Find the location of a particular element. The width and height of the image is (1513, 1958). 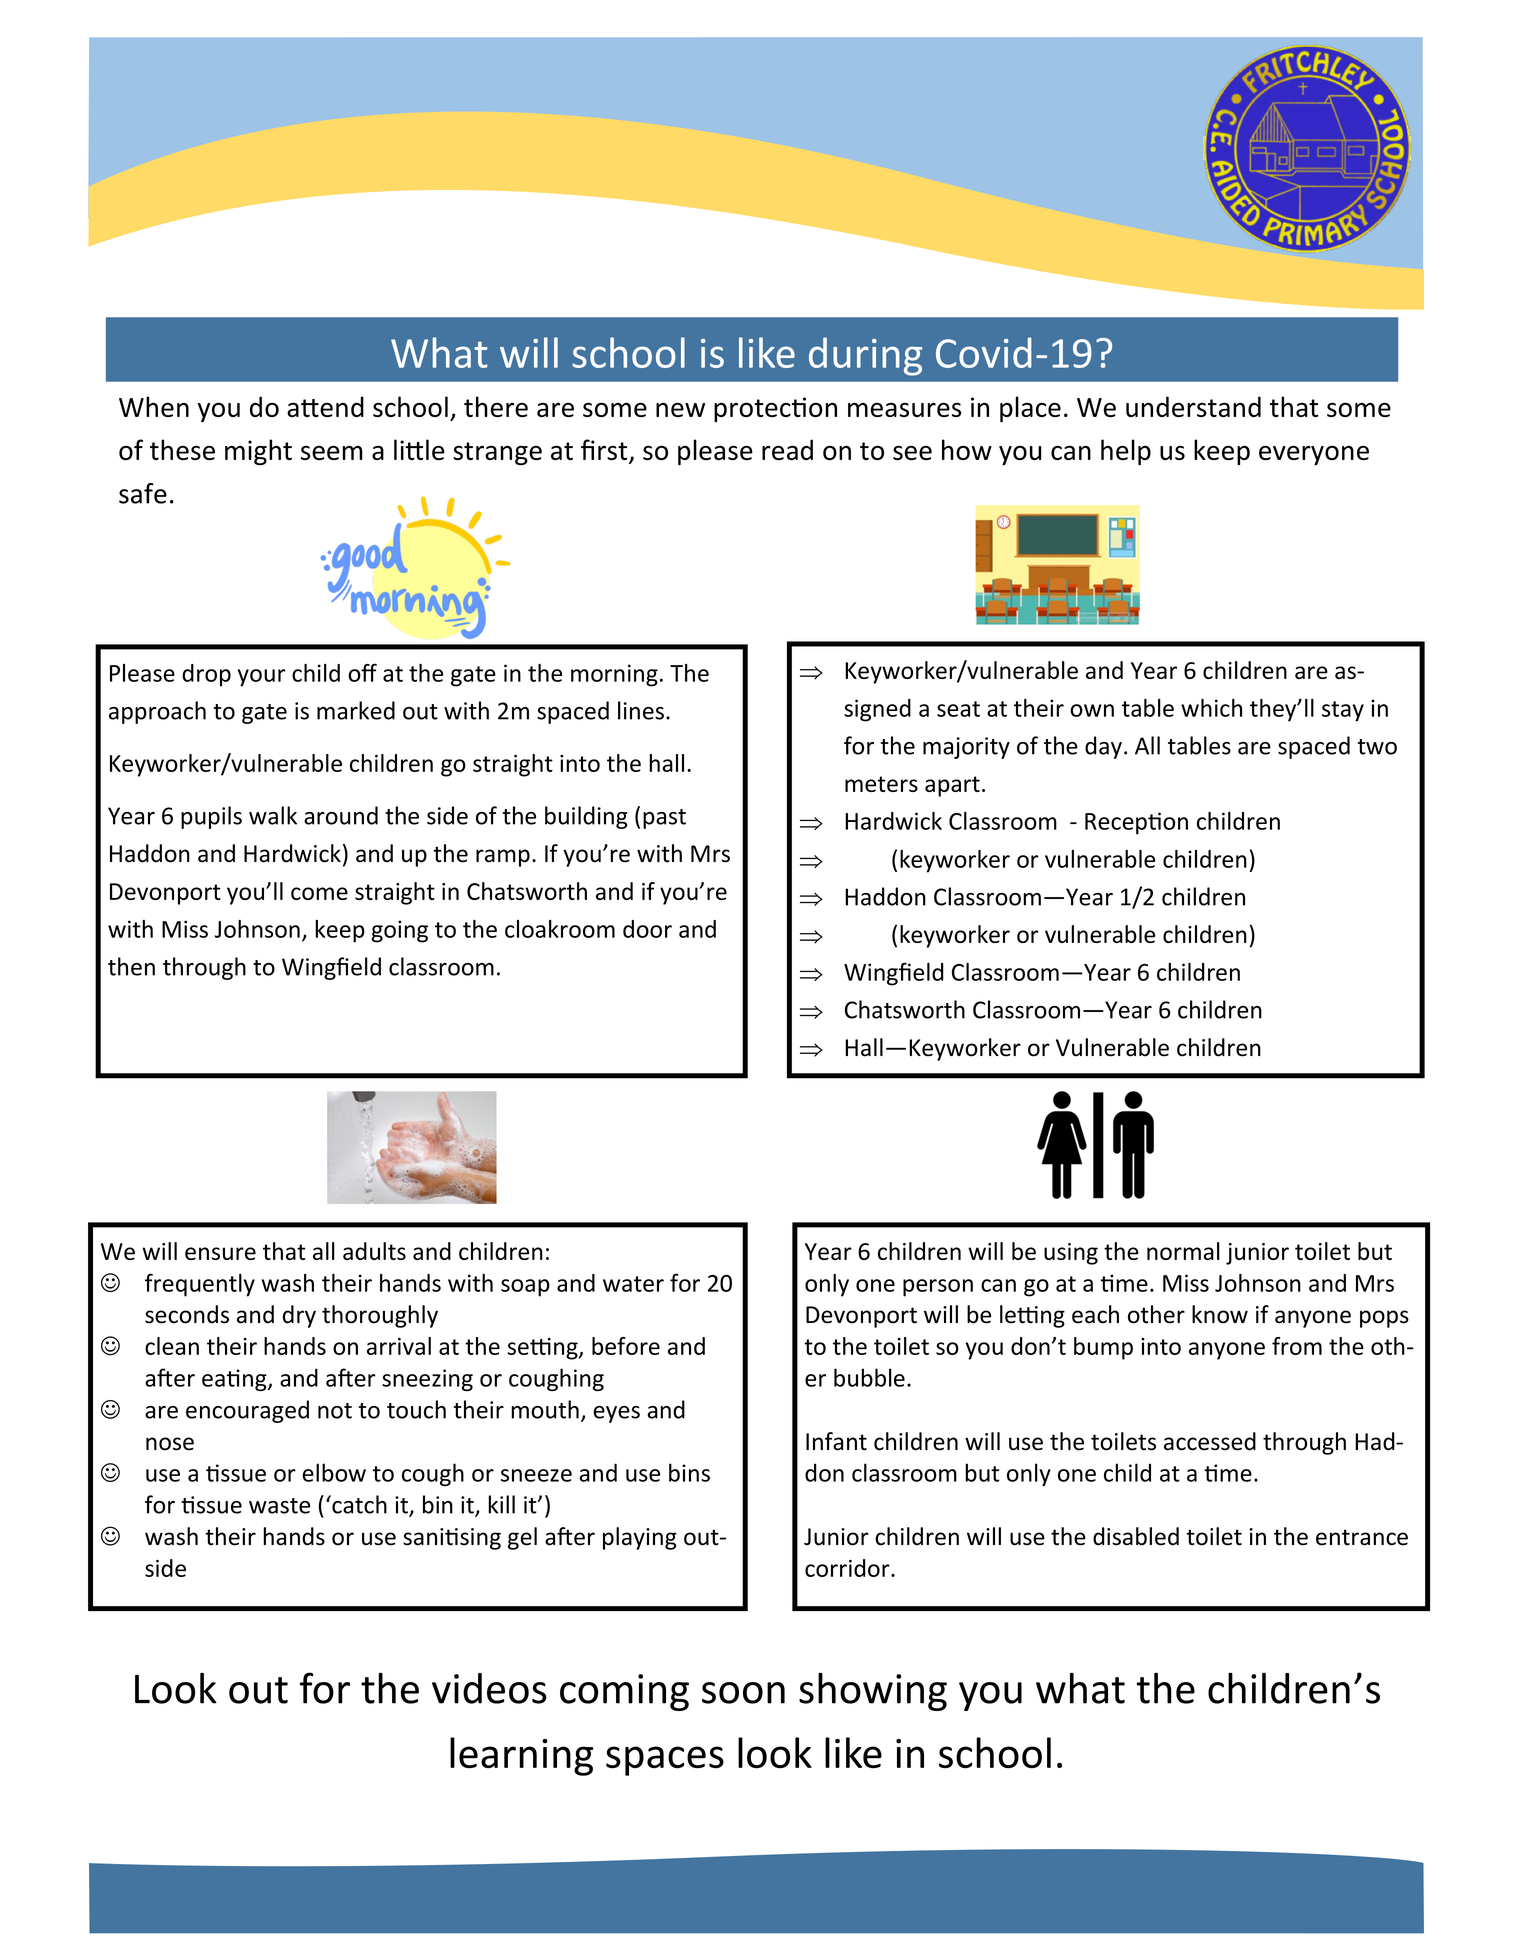

protection is located at coordinates (775, 409).
